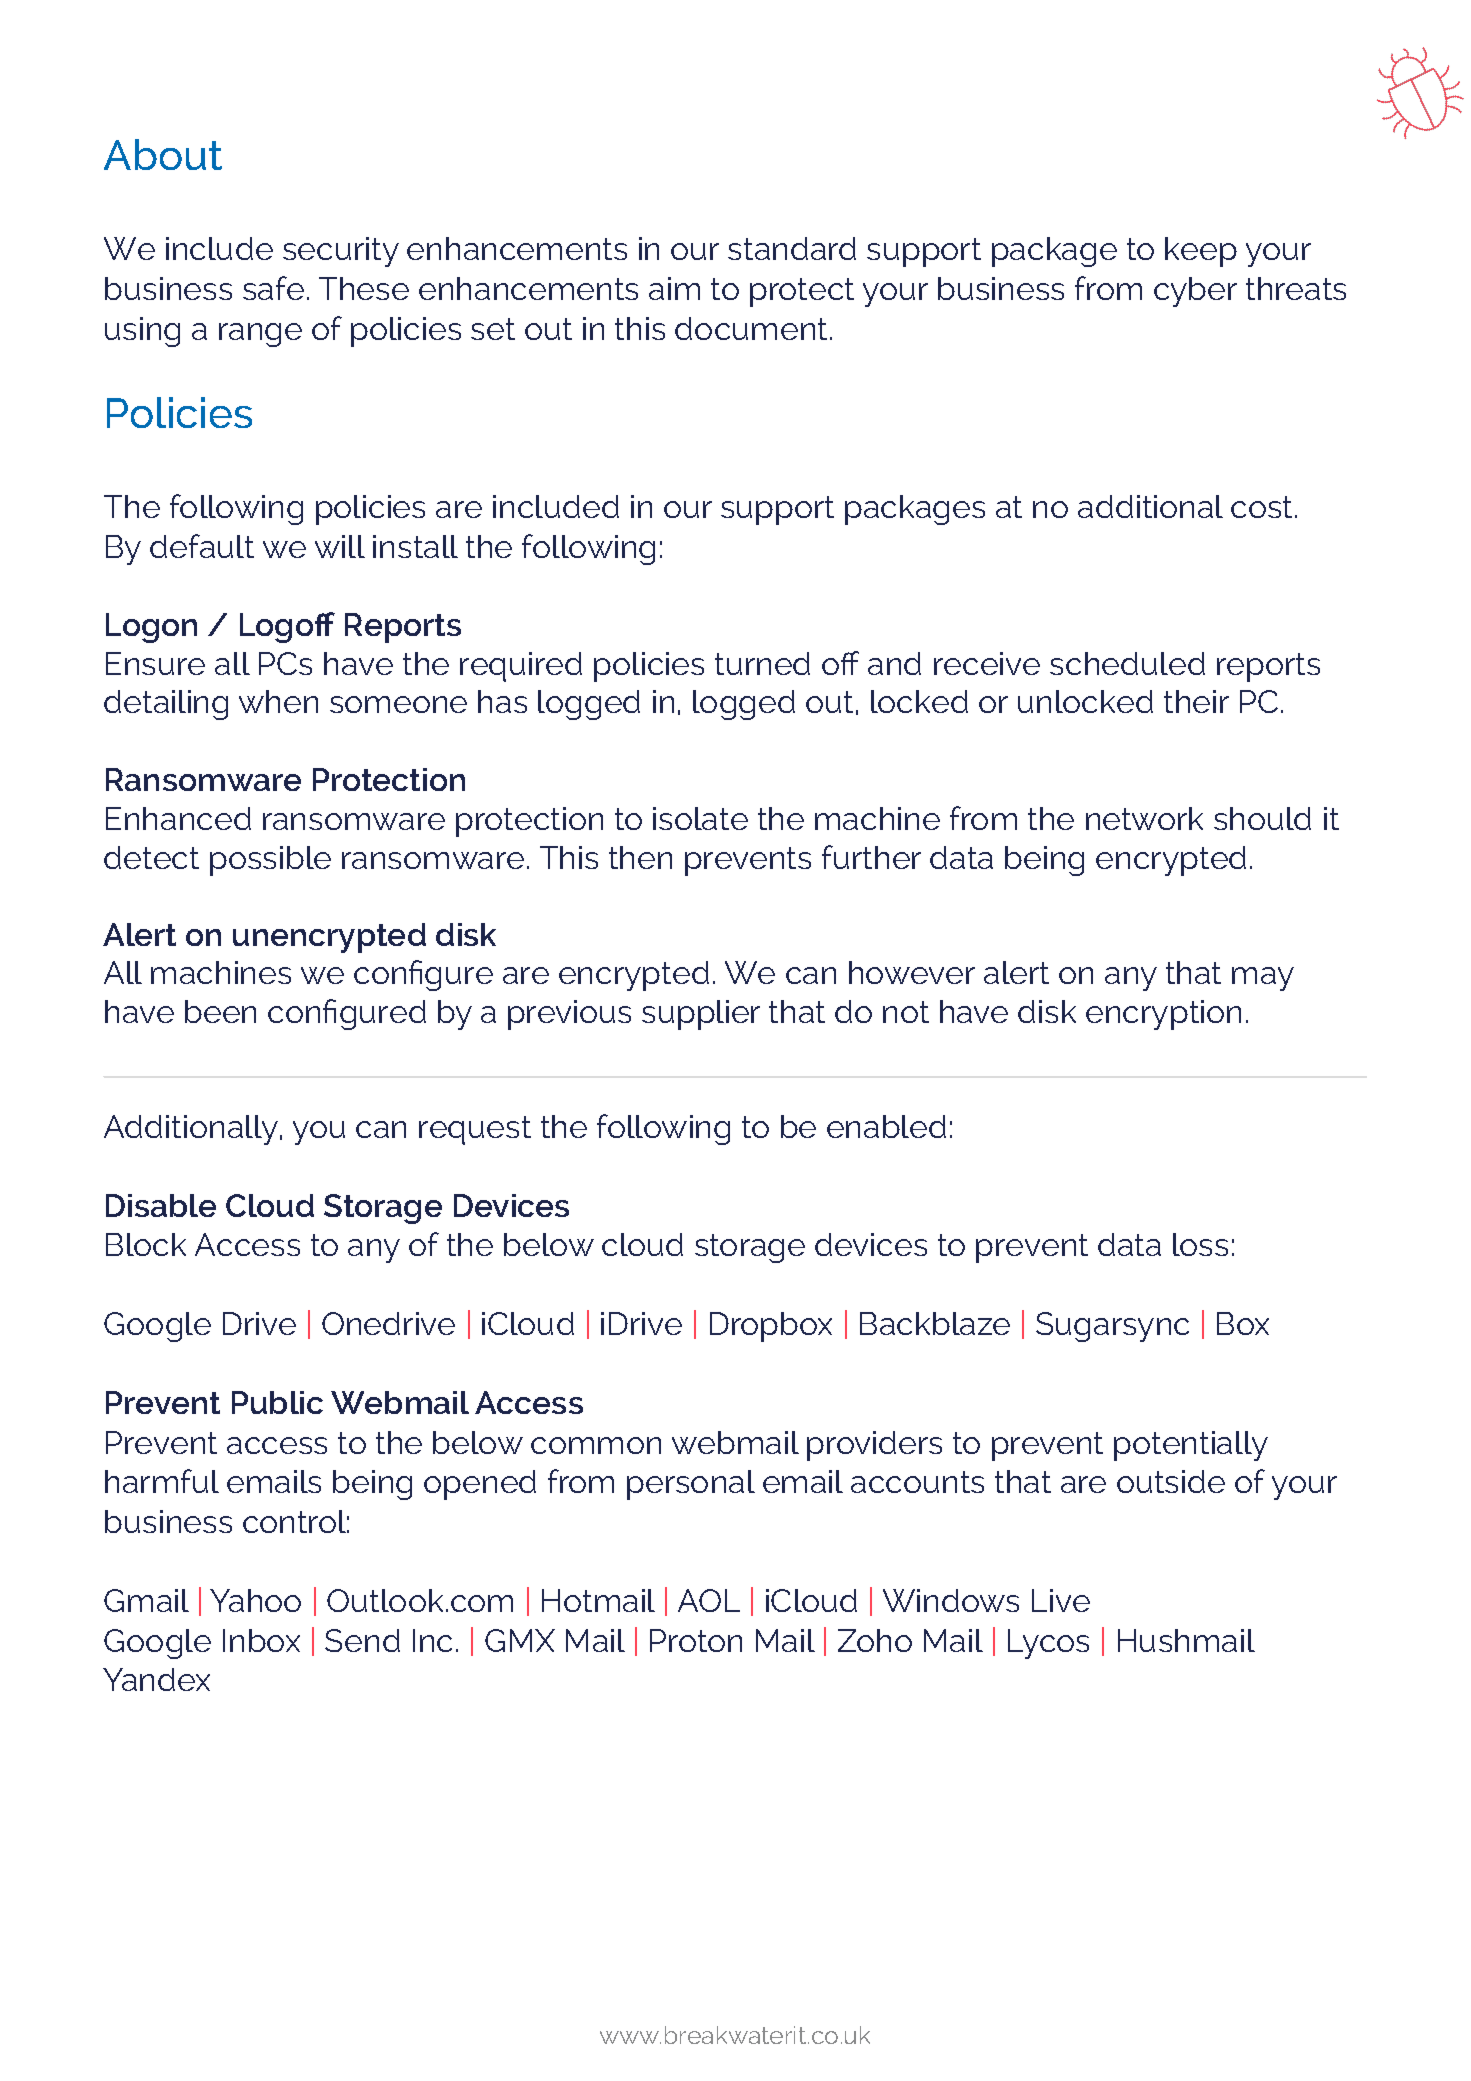 This page has height=2081, width=1471. What do you see at coordinates (792, 248) in the page?
I see `standard` at bounding box center [792, 248].
